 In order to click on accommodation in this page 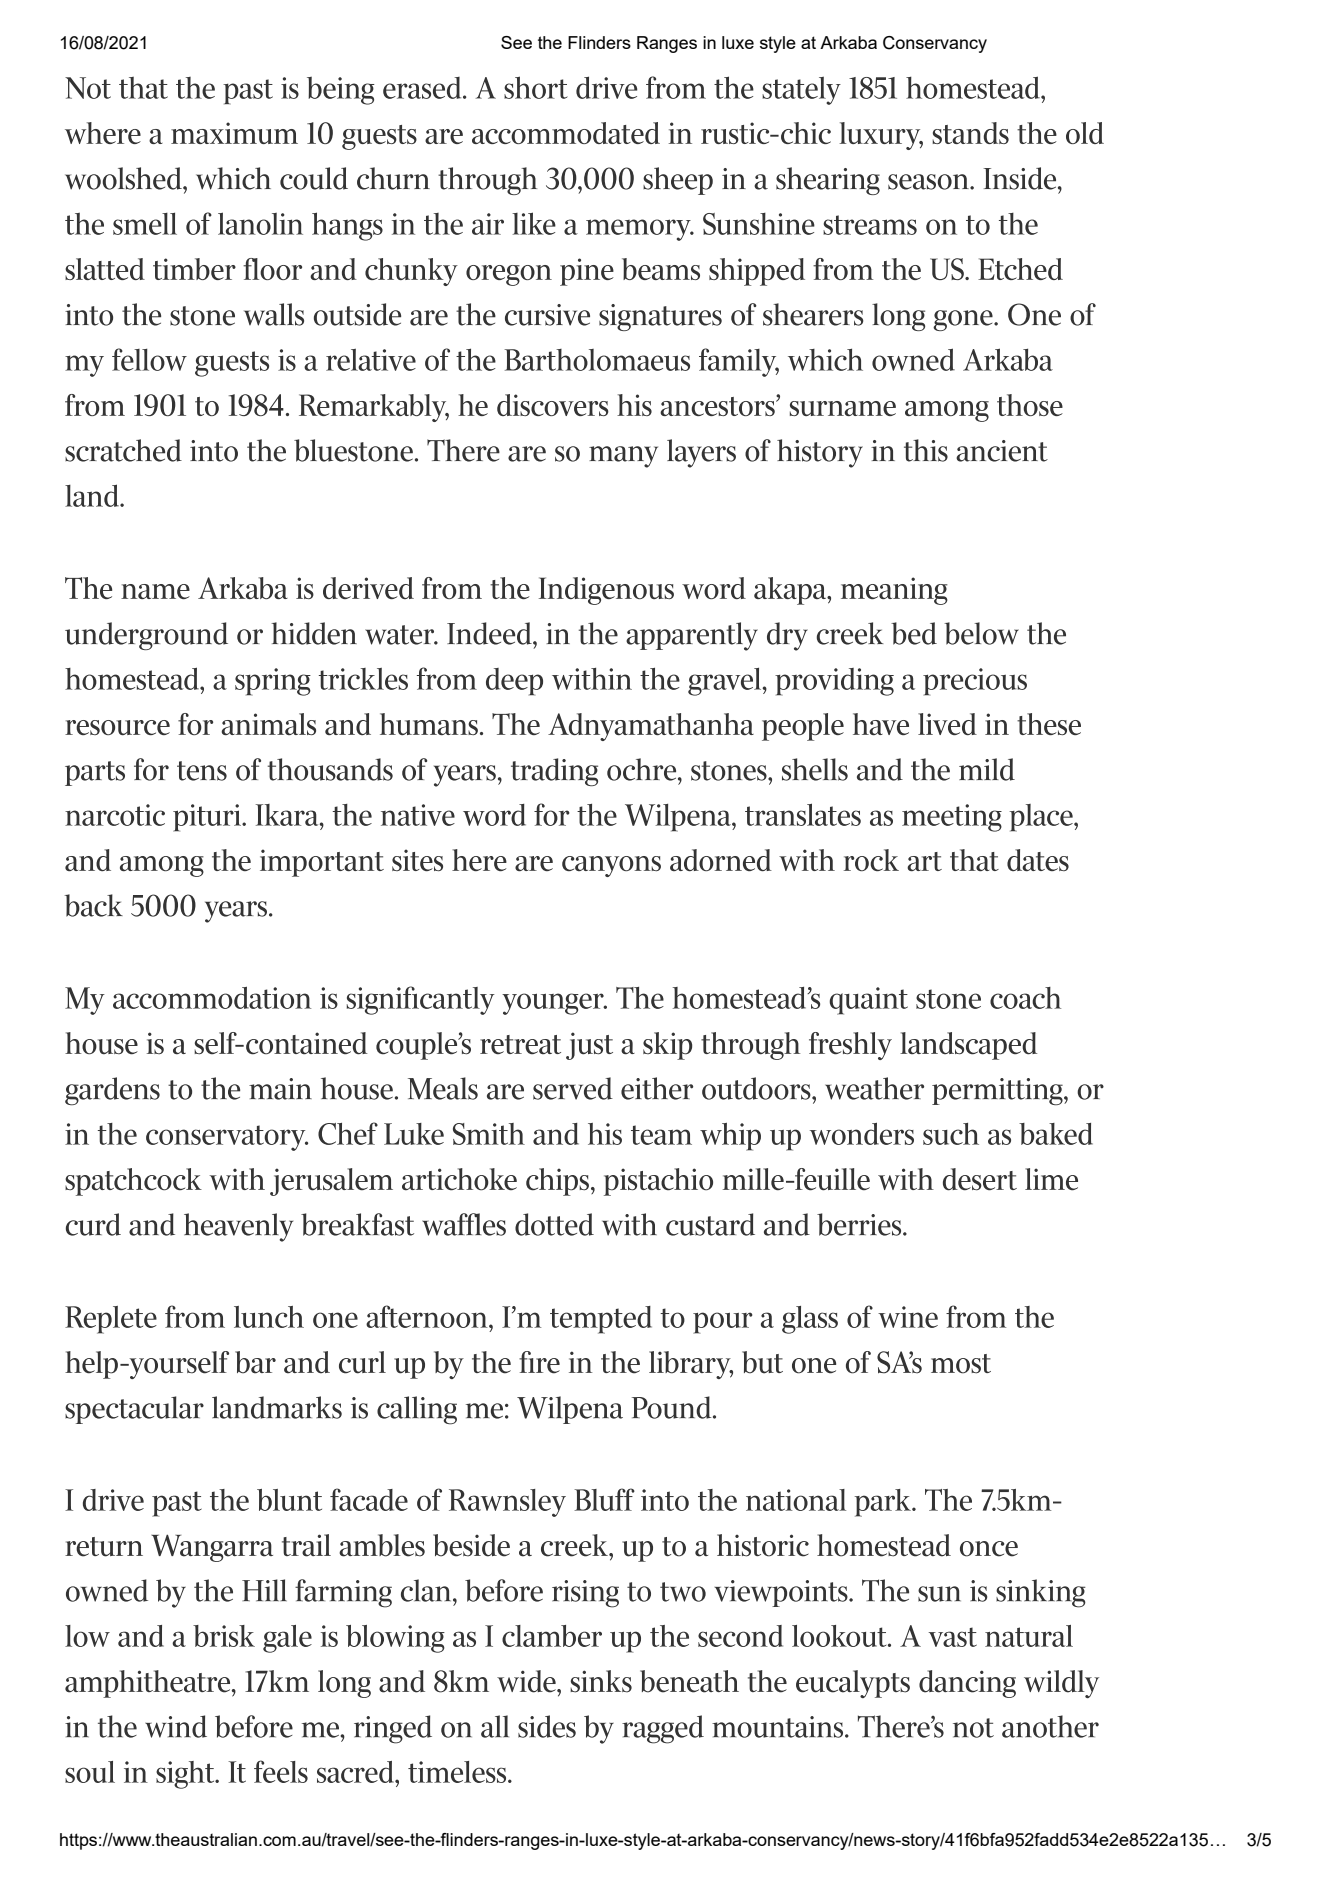, I will do `click(212, 998)`.
